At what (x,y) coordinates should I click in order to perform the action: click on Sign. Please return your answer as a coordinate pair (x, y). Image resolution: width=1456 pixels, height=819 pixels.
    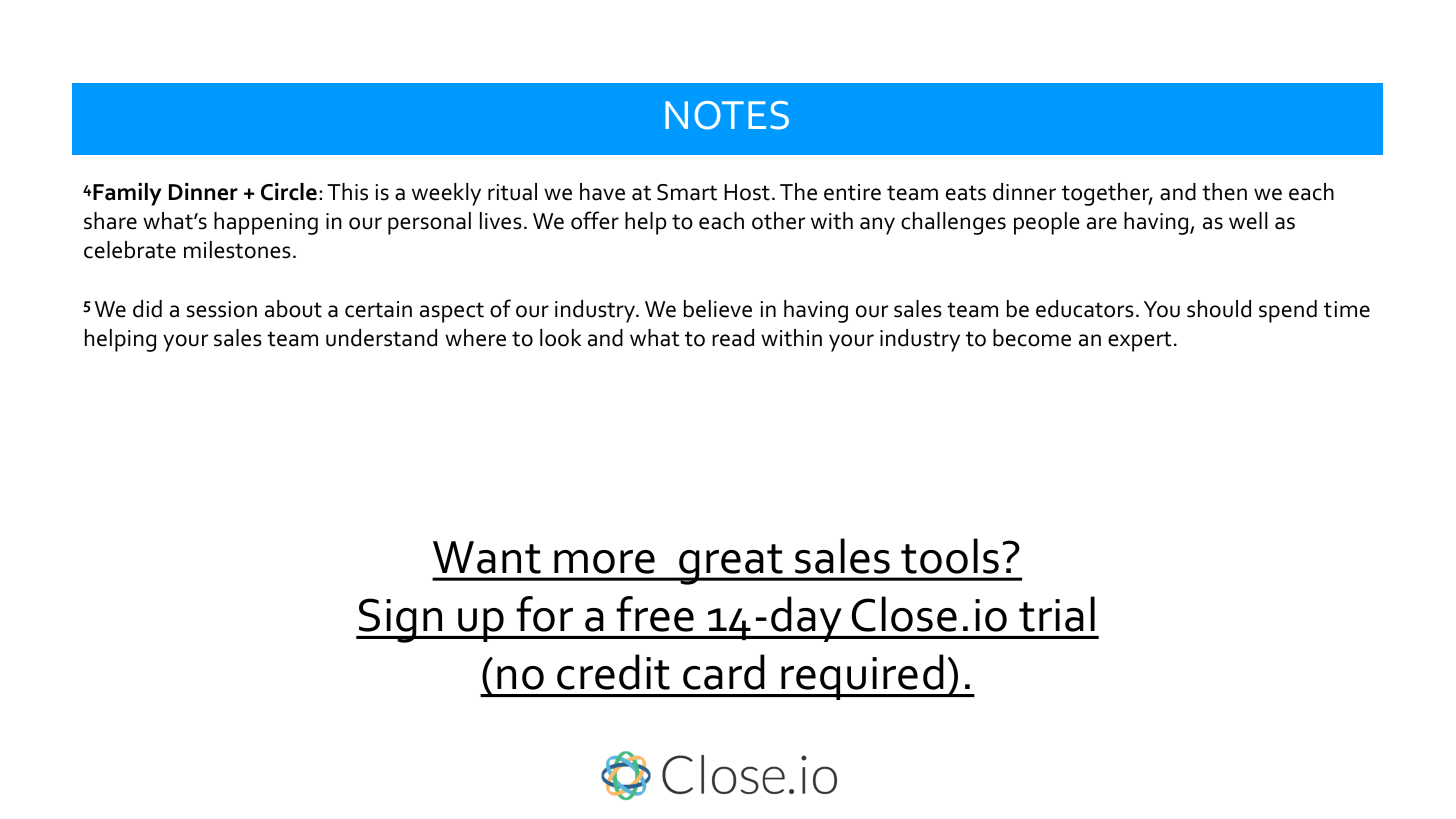
    Looking at the image, I should click on (401, 620).
